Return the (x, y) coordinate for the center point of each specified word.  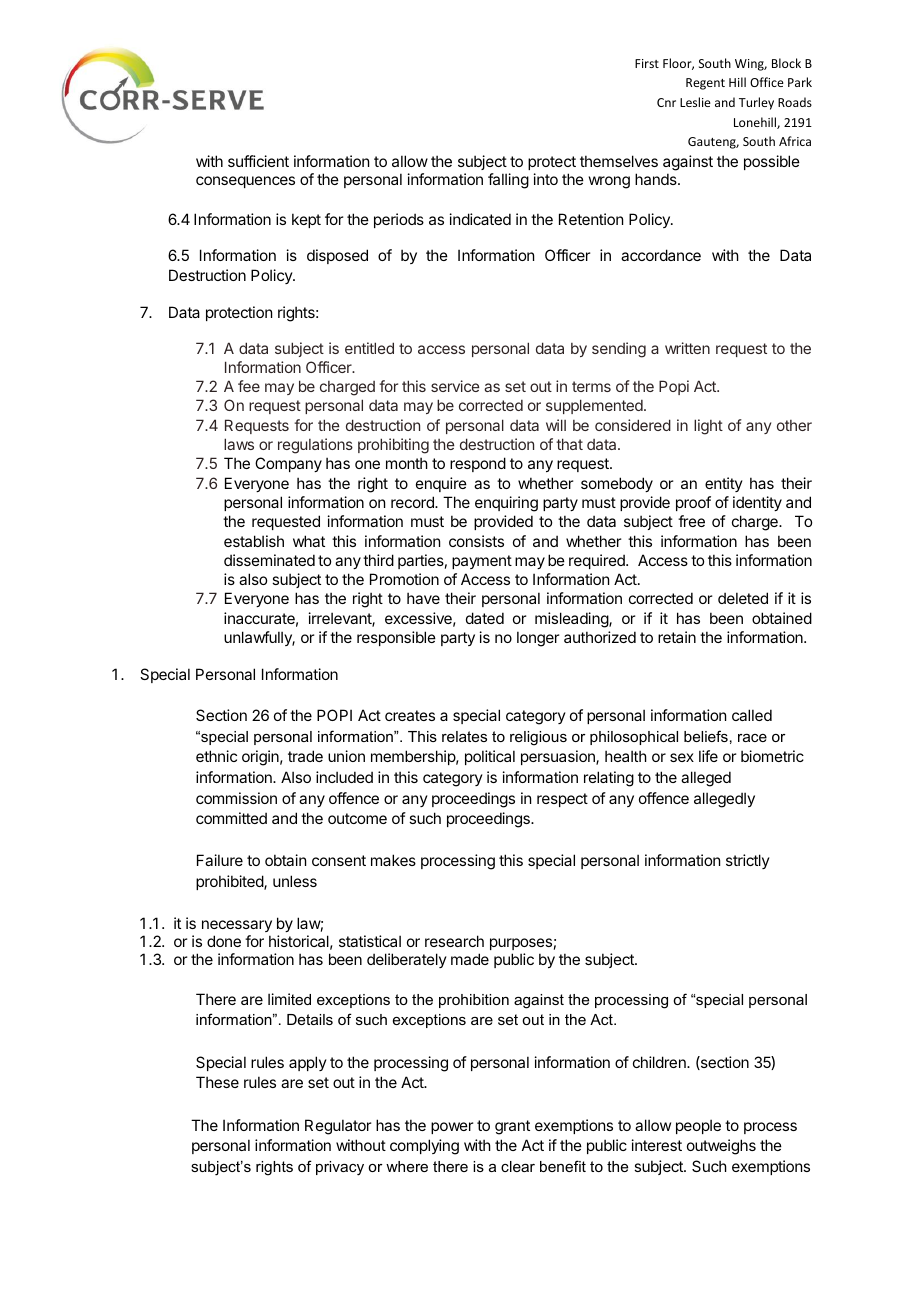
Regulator (338, 1127)
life (708, 756)
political (490, 757)
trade (305, 756)
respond (478, 464)
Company (288, 464)
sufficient (258, 161)
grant (512, 1127)
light (708, 427)
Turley (756, 103)
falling (508, 181)
